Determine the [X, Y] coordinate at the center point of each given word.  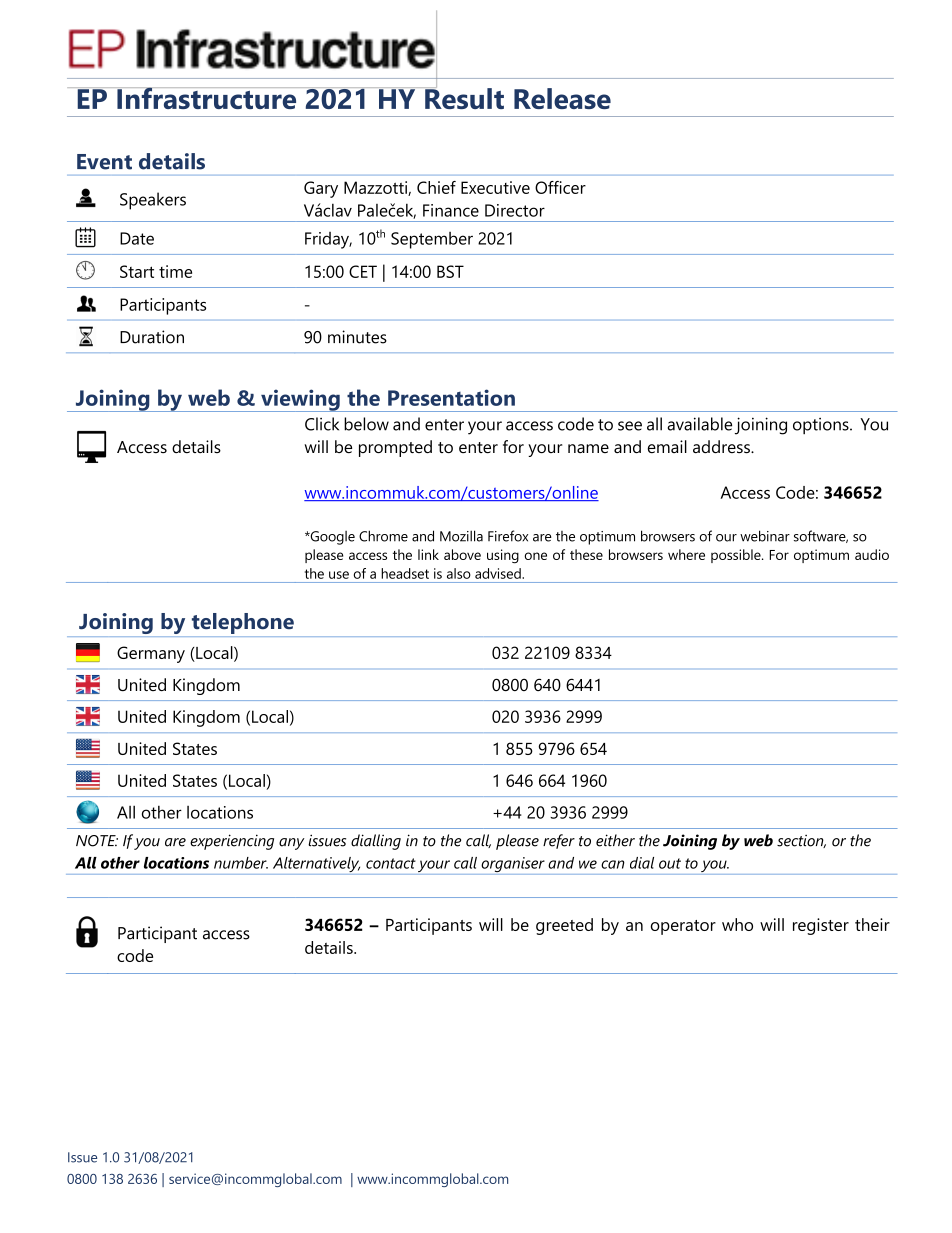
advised [499, 573]
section [801, 841]
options [822, 426]
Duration [152, 337]
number [241, 863]
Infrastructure [207, 98]
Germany [151, 654]
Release [562, 98]
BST [450, 271]
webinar [765, 536]
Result [463, 97]
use [339, 575]
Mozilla [461, 536]
